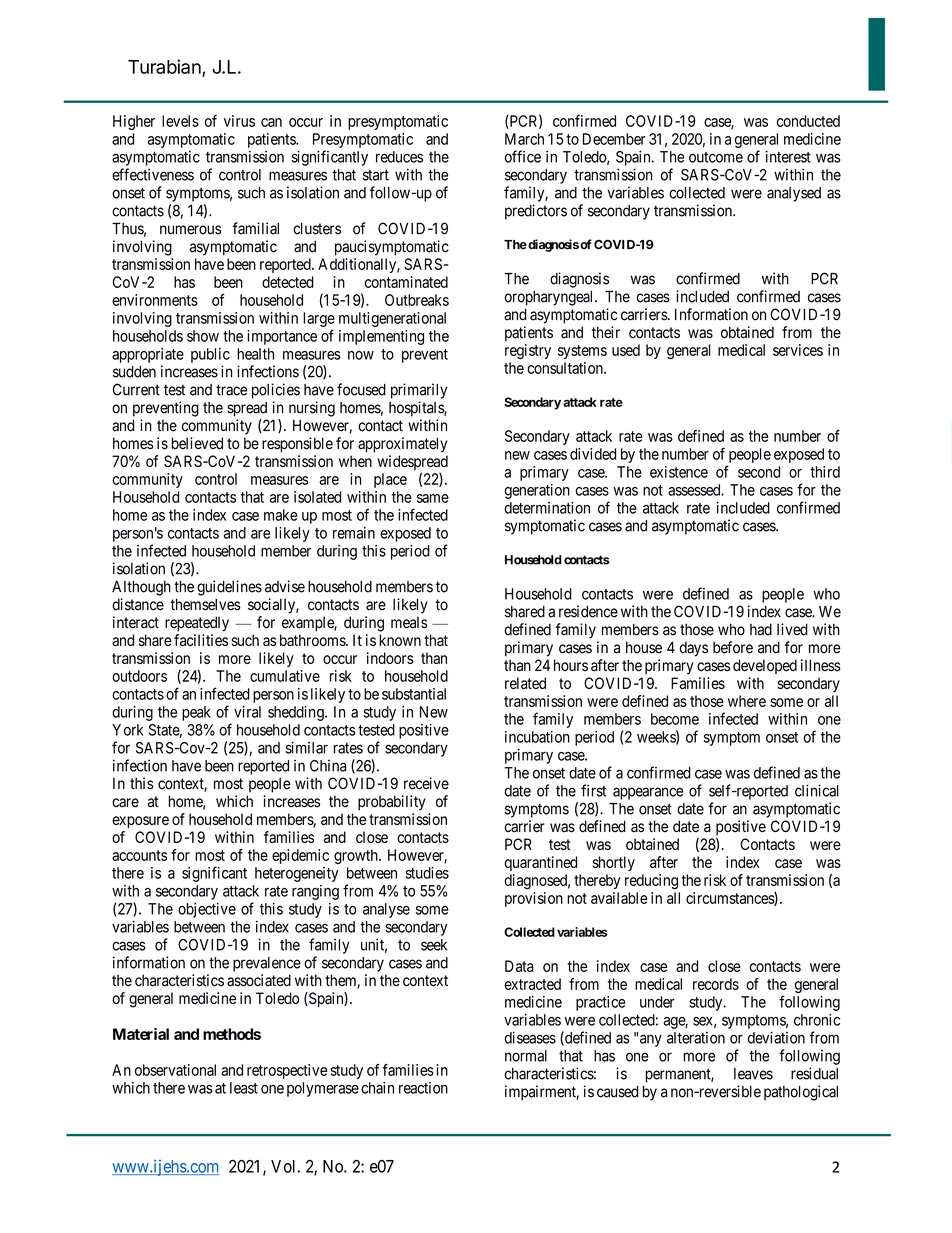 The image size is (952, 1233). I want to click on guidelines, so click(229, 588).
